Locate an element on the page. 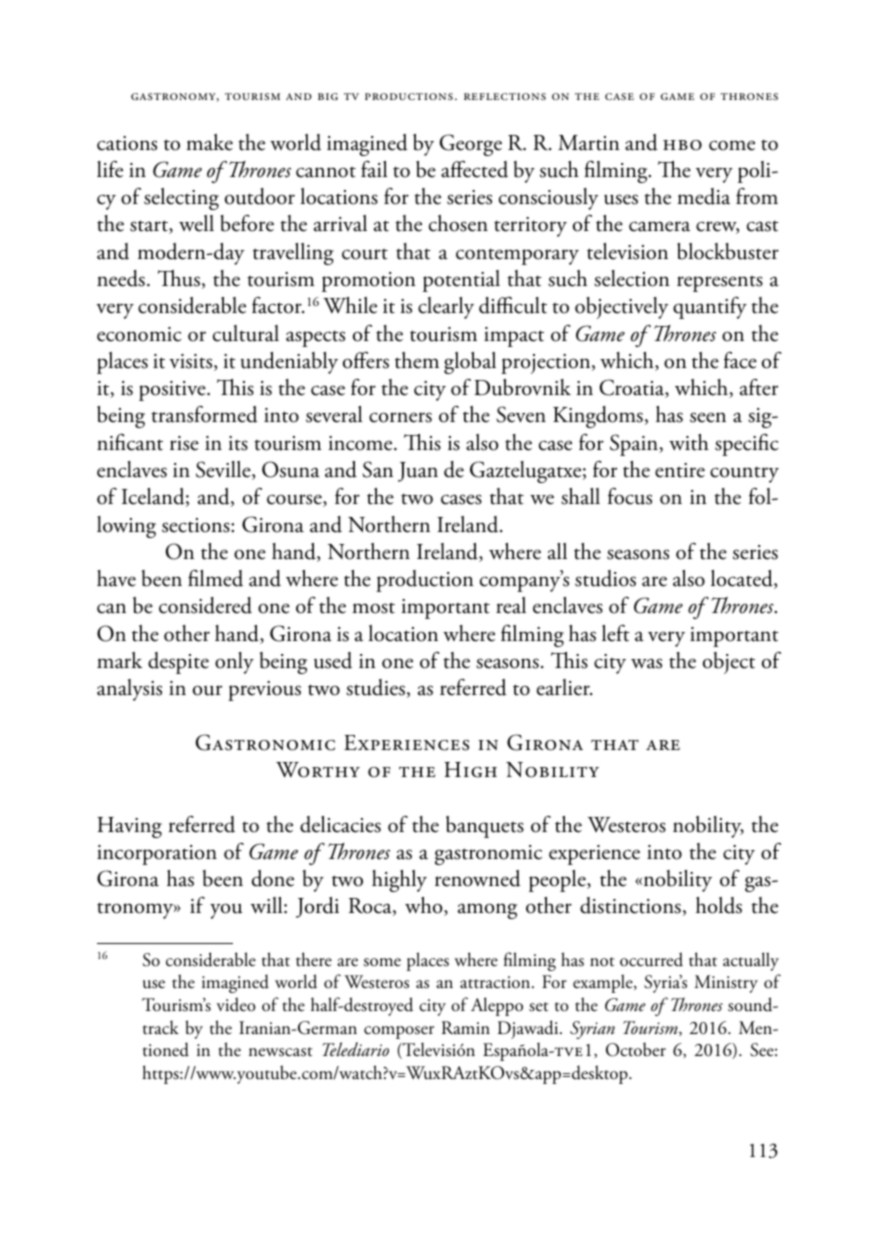  October is located at coordinates (636, 1049).
